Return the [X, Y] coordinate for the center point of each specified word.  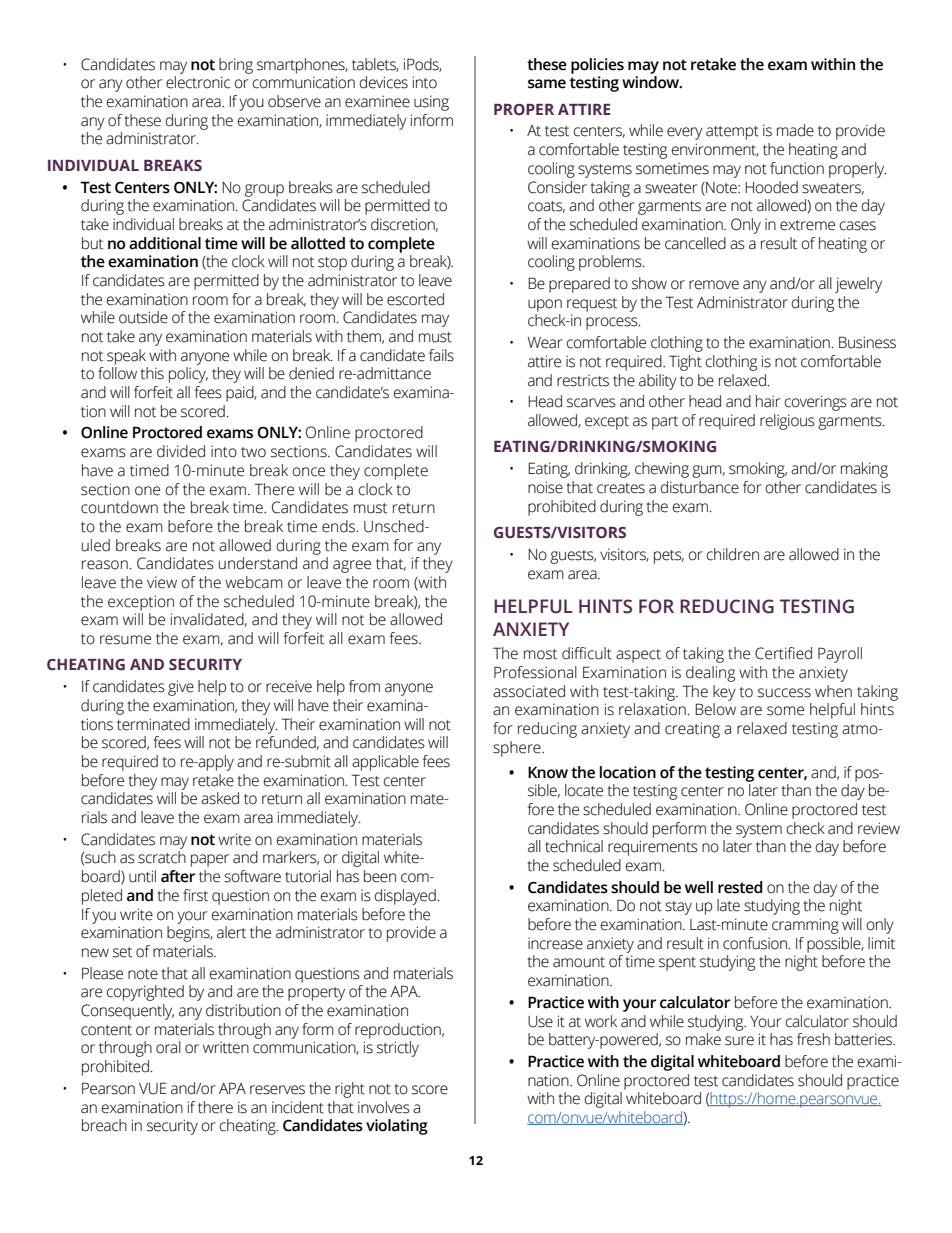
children [733, 554]
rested [740, 887]
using [431, 103]
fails [441, 355]
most [540, 654]
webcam [254, 582]
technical [574, 846]
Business [867, 342]
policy [188, 375]
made [795, 130]
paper [210, 860]
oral [168, 1047]
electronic [198, 82]
